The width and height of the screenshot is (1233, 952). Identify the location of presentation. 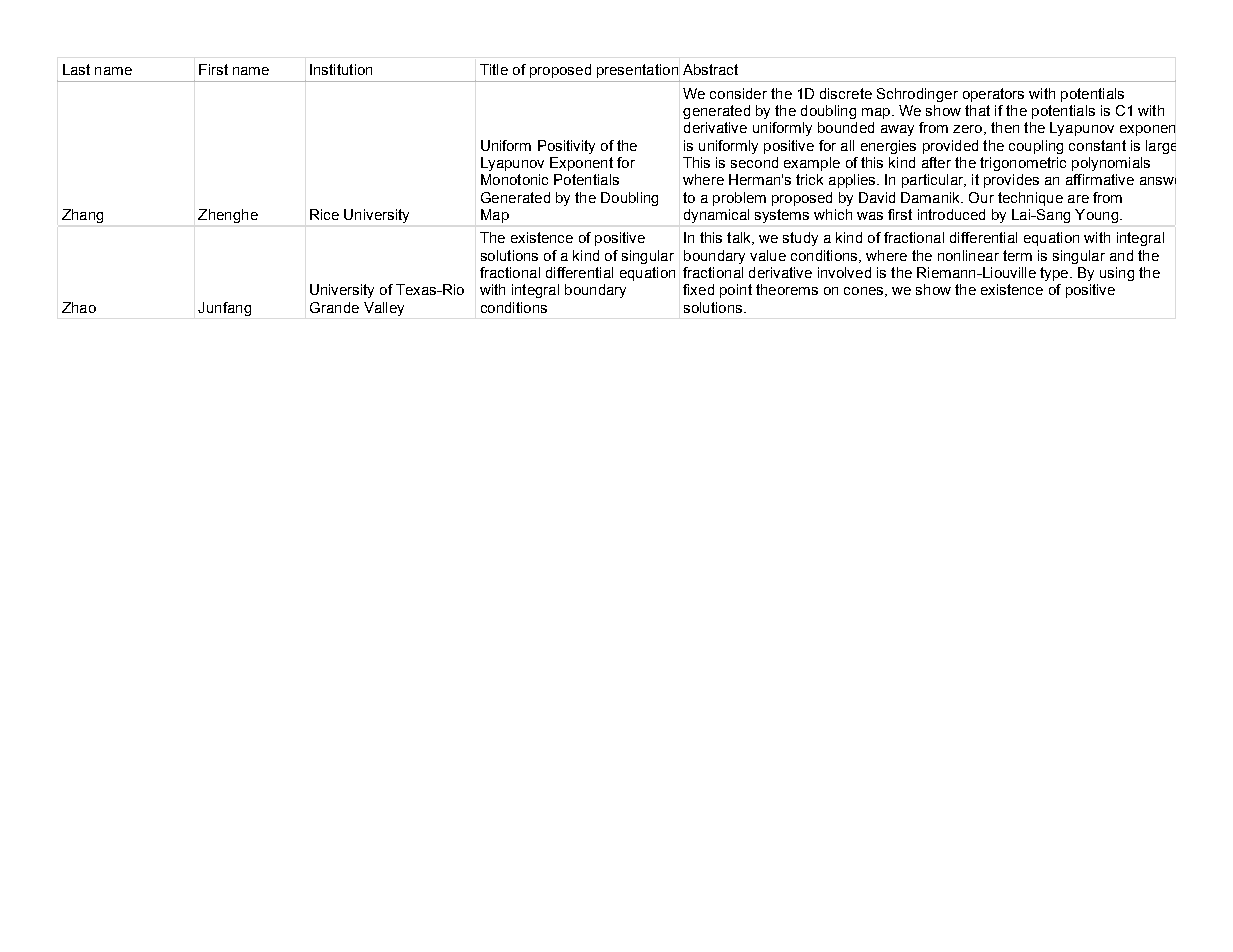
(638, 72).
